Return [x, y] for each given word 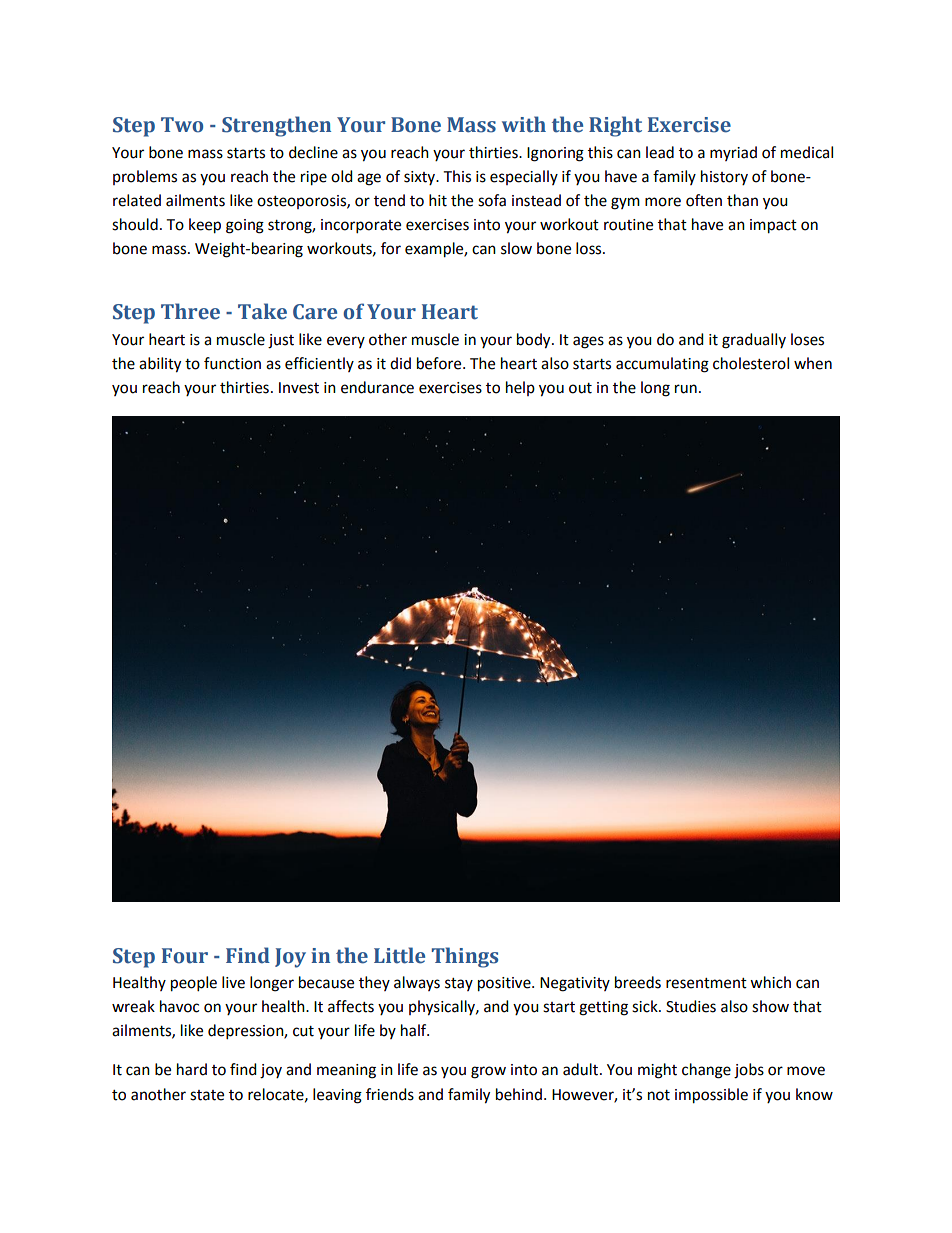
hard [192, 1069]
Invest [299, 388]
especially [524, 177]
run [686, 389]
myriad [733, 153]
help [520, 388]
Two [182, 125]
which [770, 982]
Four [185, 956]
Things [465, 957]
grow [488, 1072]
